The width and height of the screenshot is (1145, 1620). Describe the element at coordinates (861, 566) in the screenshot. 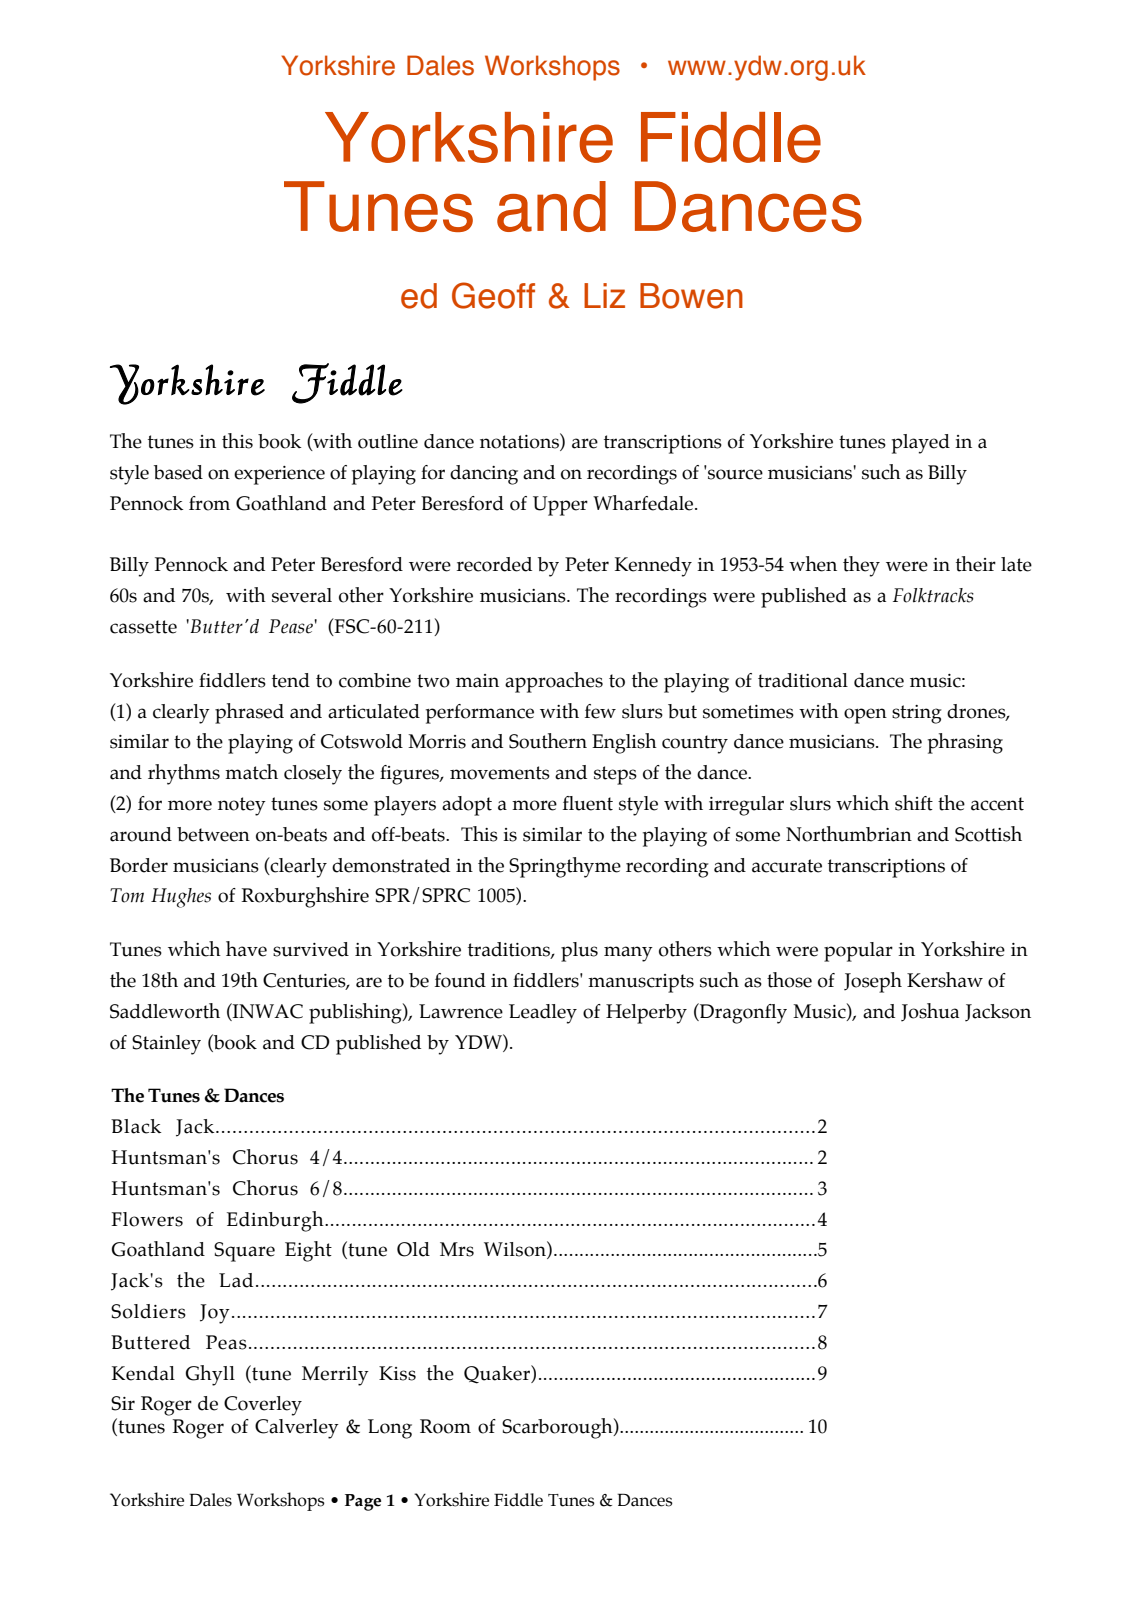

I see `they` at that location.
